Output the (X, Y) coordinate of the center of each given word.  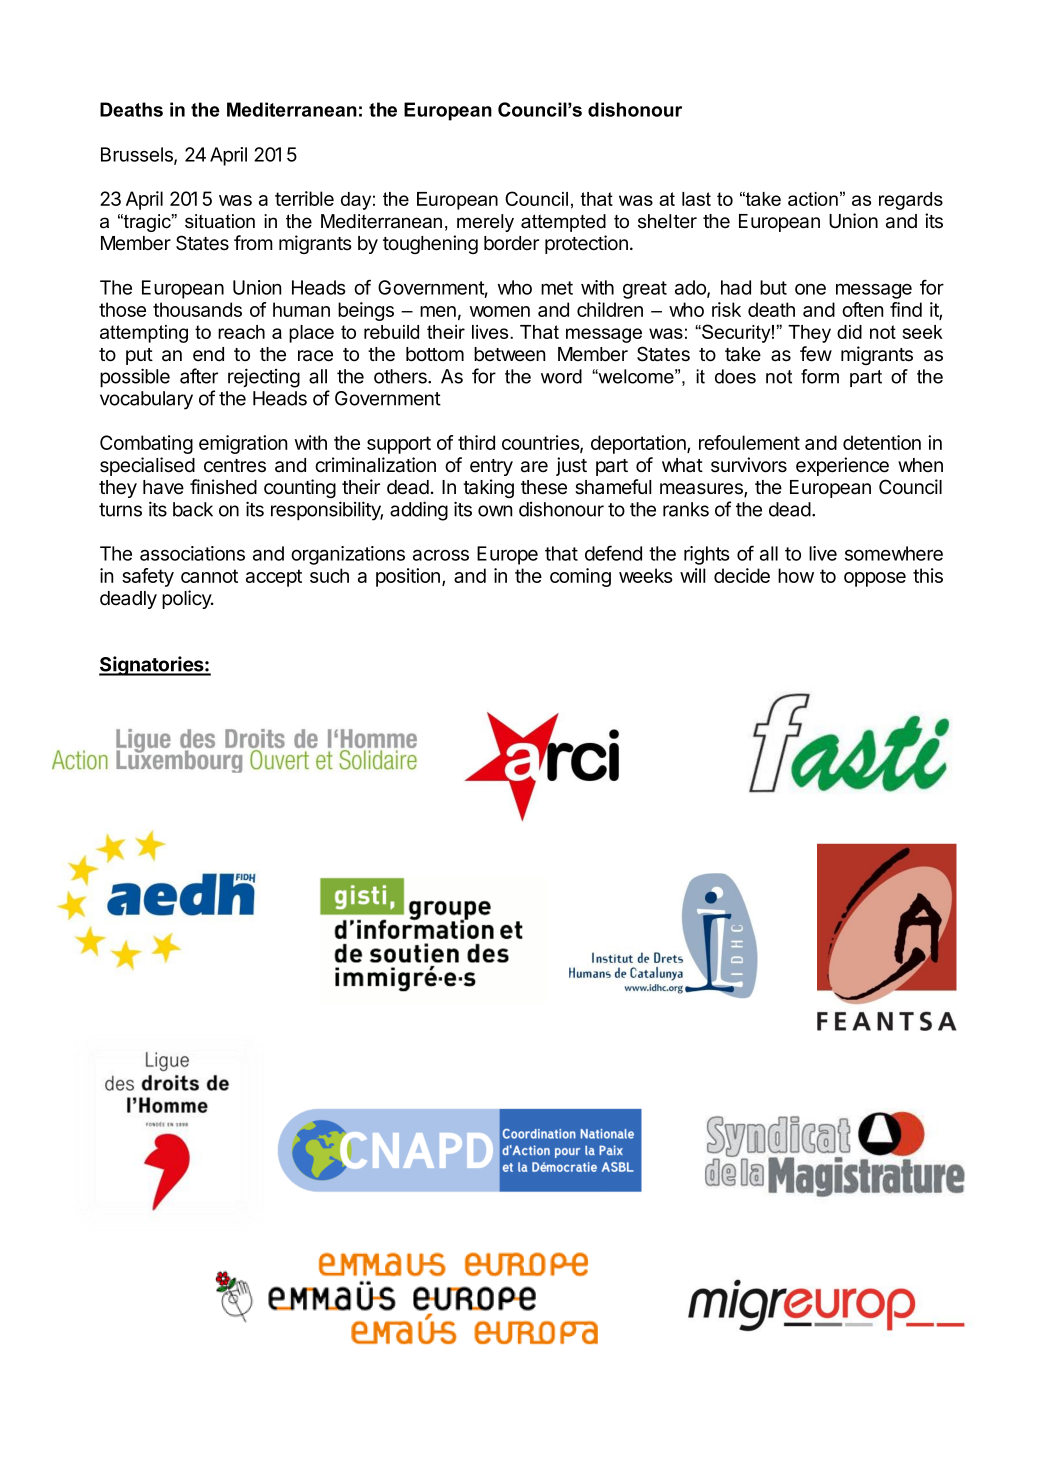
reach (241, 332)
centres (235, 466)
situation (220, 221)
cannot (209, 576)
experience (842, 466)
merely (485, 223)
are (534, 467)
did (849, 332)
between (509, 354)
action (813, 199)
